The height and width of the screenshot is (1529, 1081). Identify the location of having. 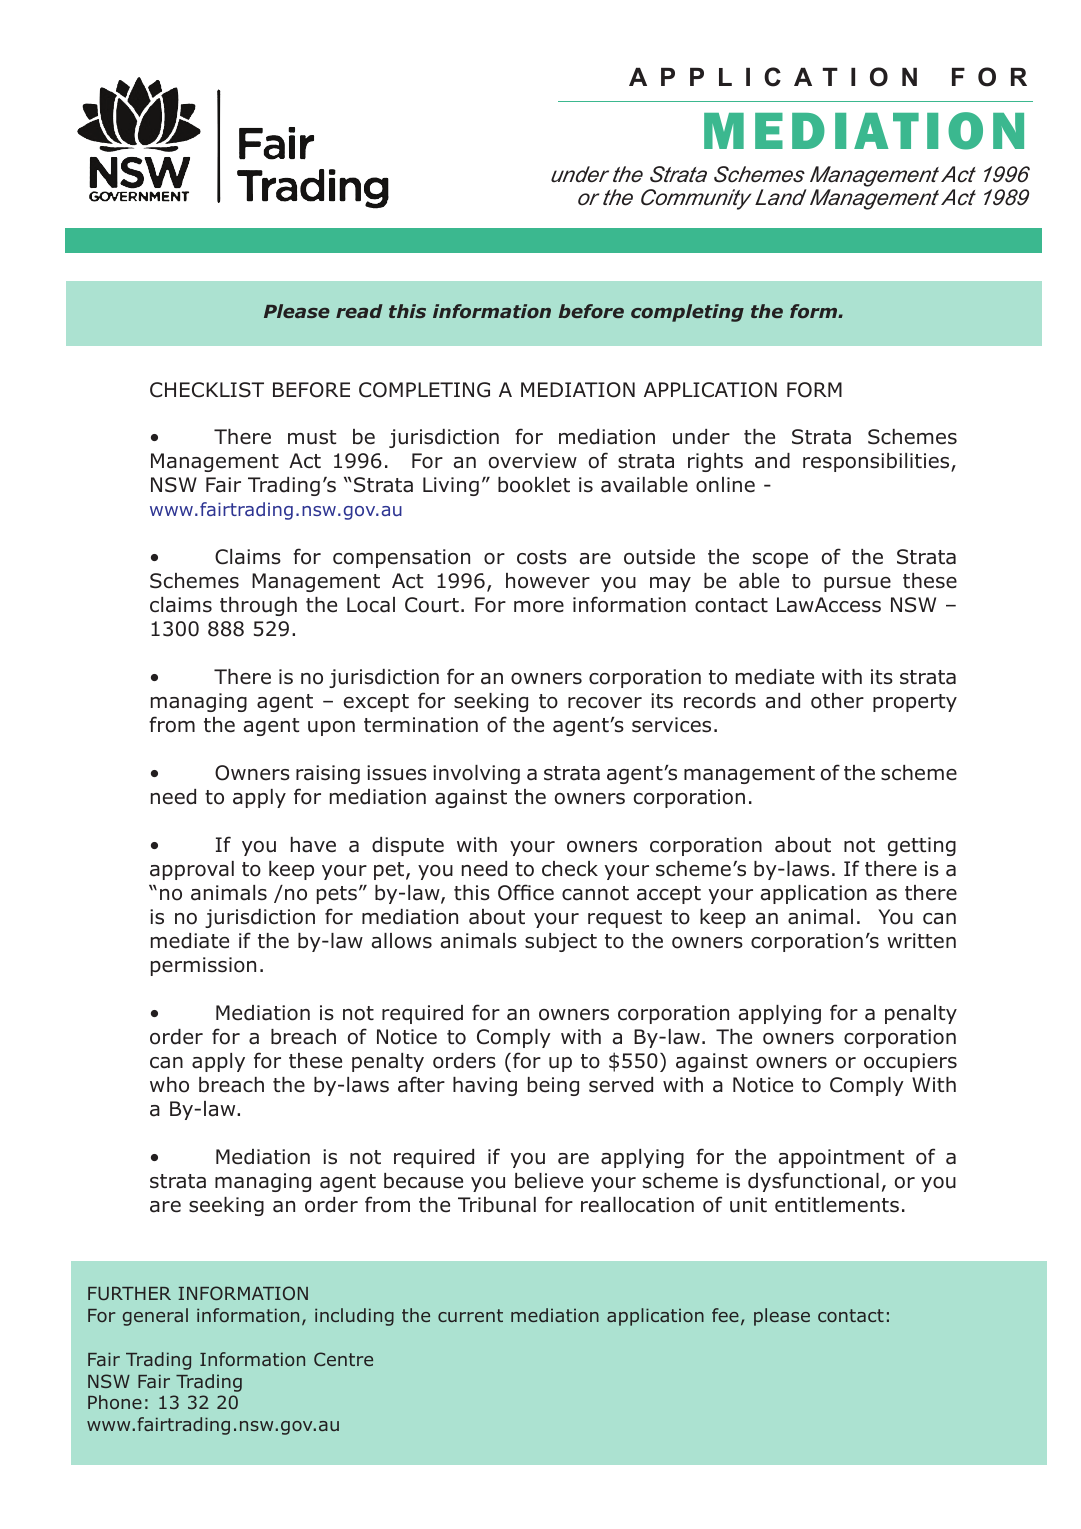
(485, 1086).
